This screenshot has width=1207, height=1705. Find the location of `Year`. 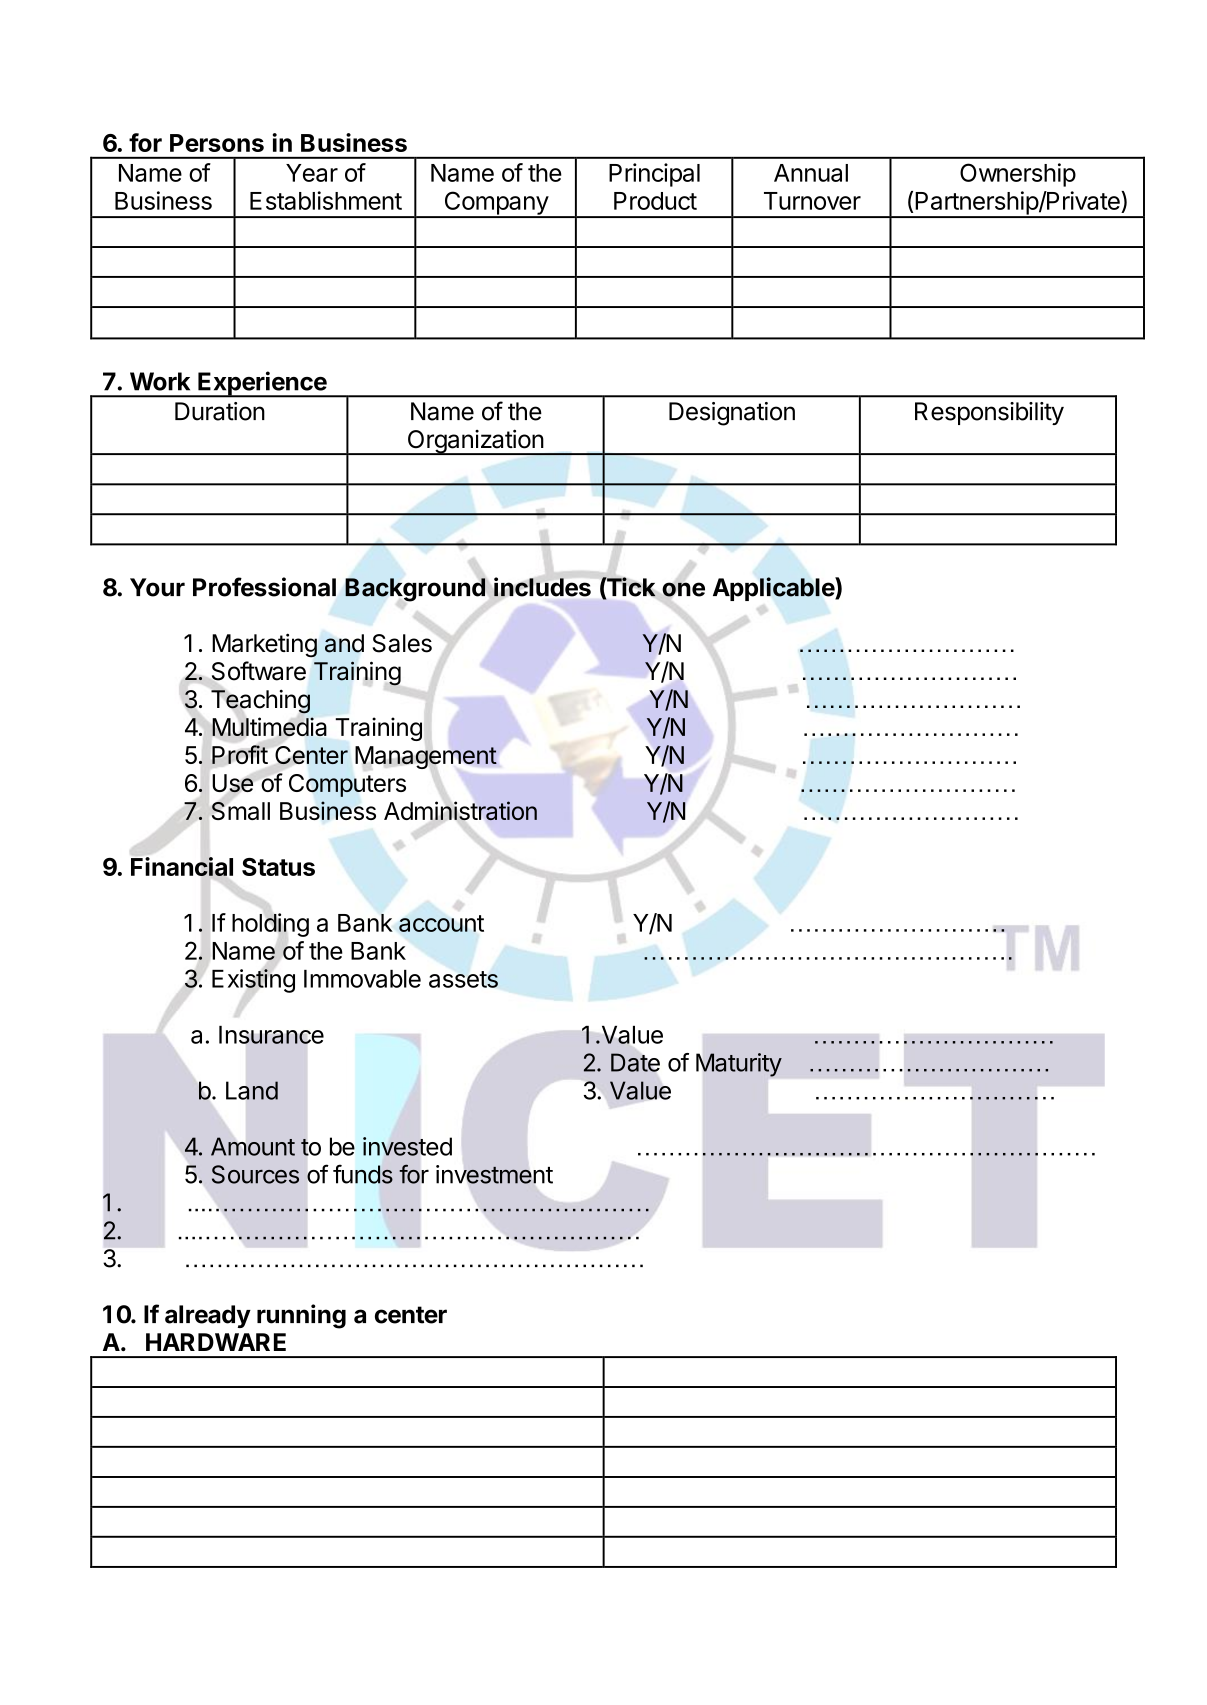

Year is located at coordinates (312, 173).
